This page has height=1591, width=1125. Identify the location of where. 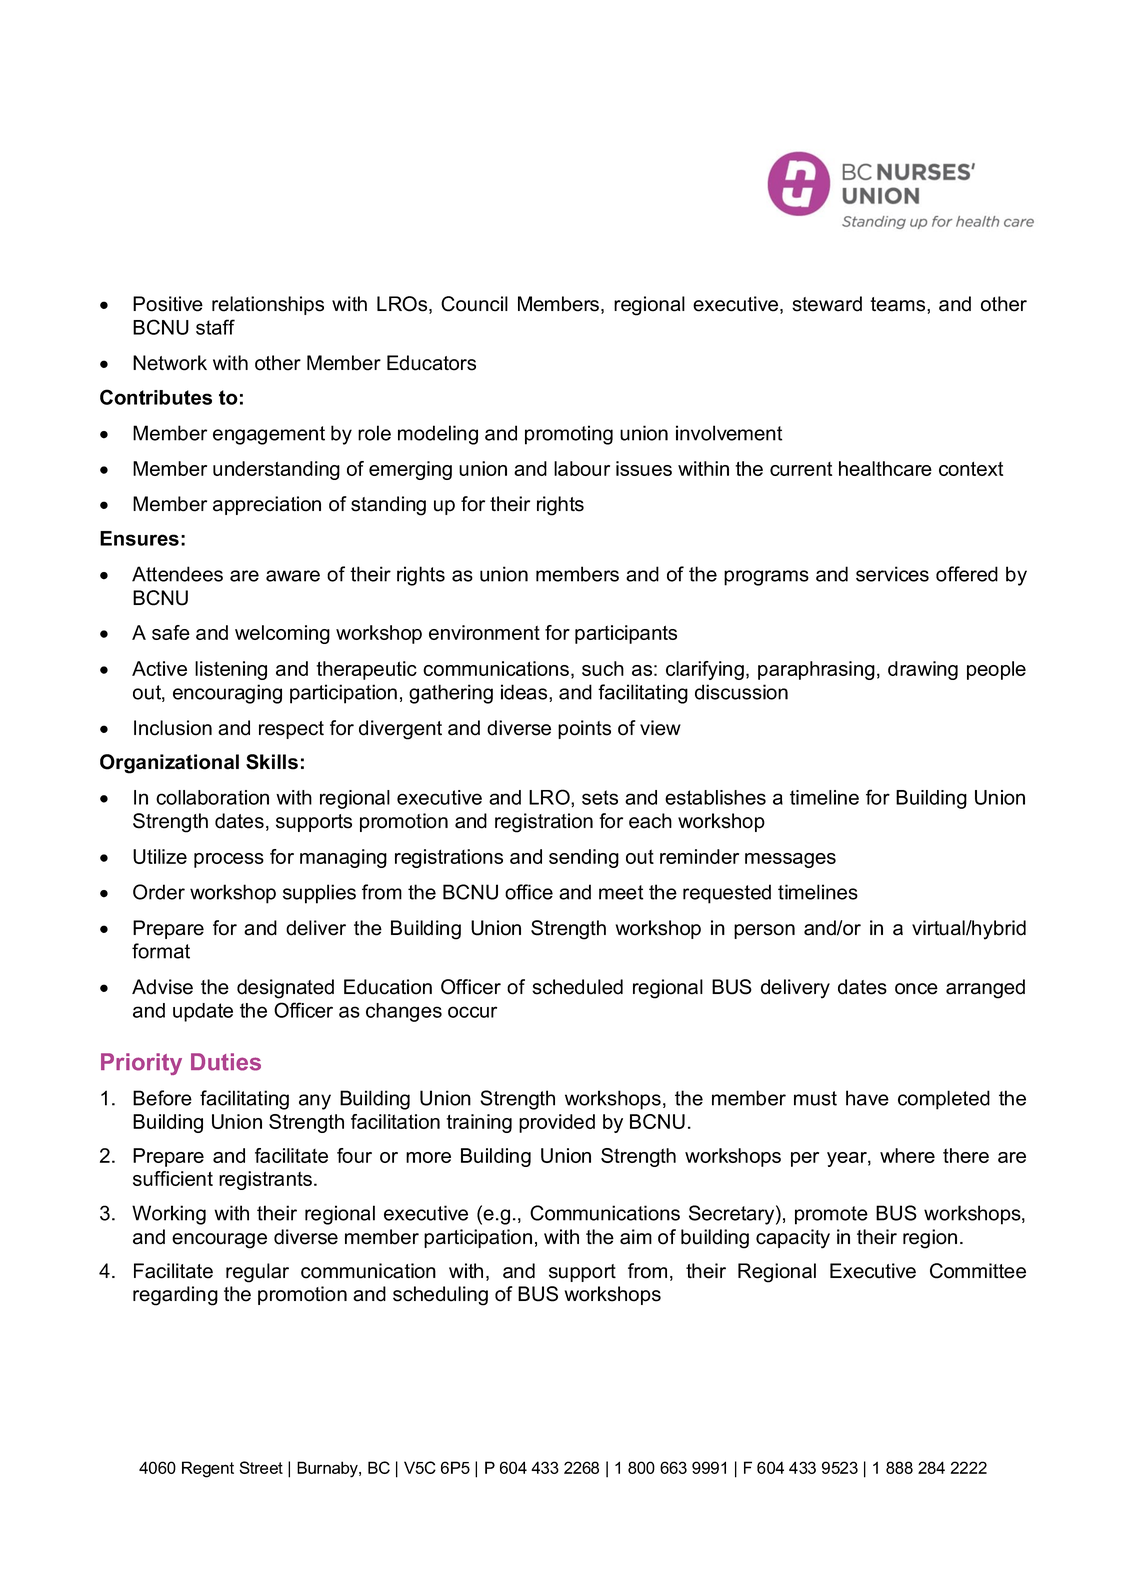
(907, 1155).
